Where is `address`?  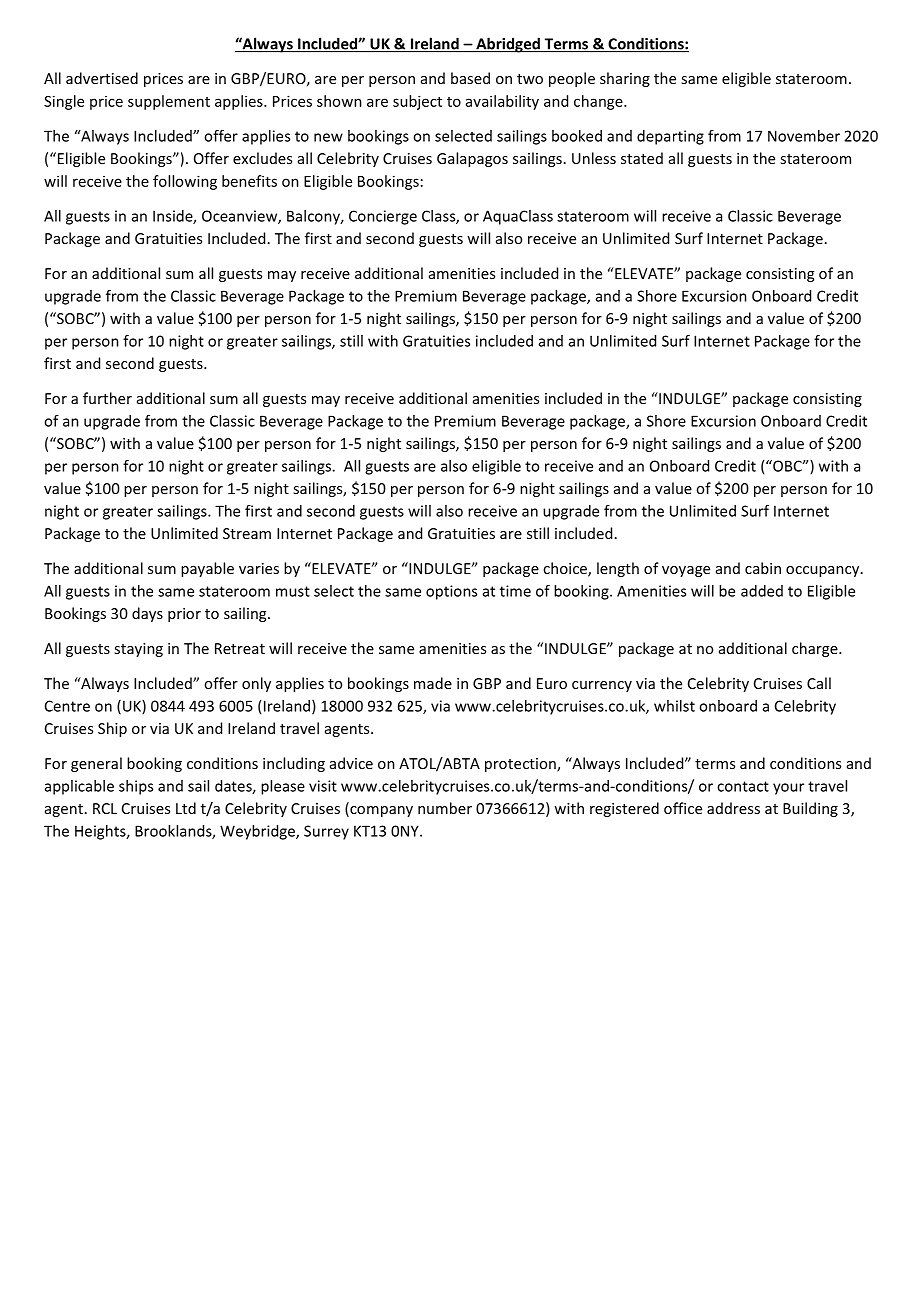
address is located at coordinates (733, 808).
